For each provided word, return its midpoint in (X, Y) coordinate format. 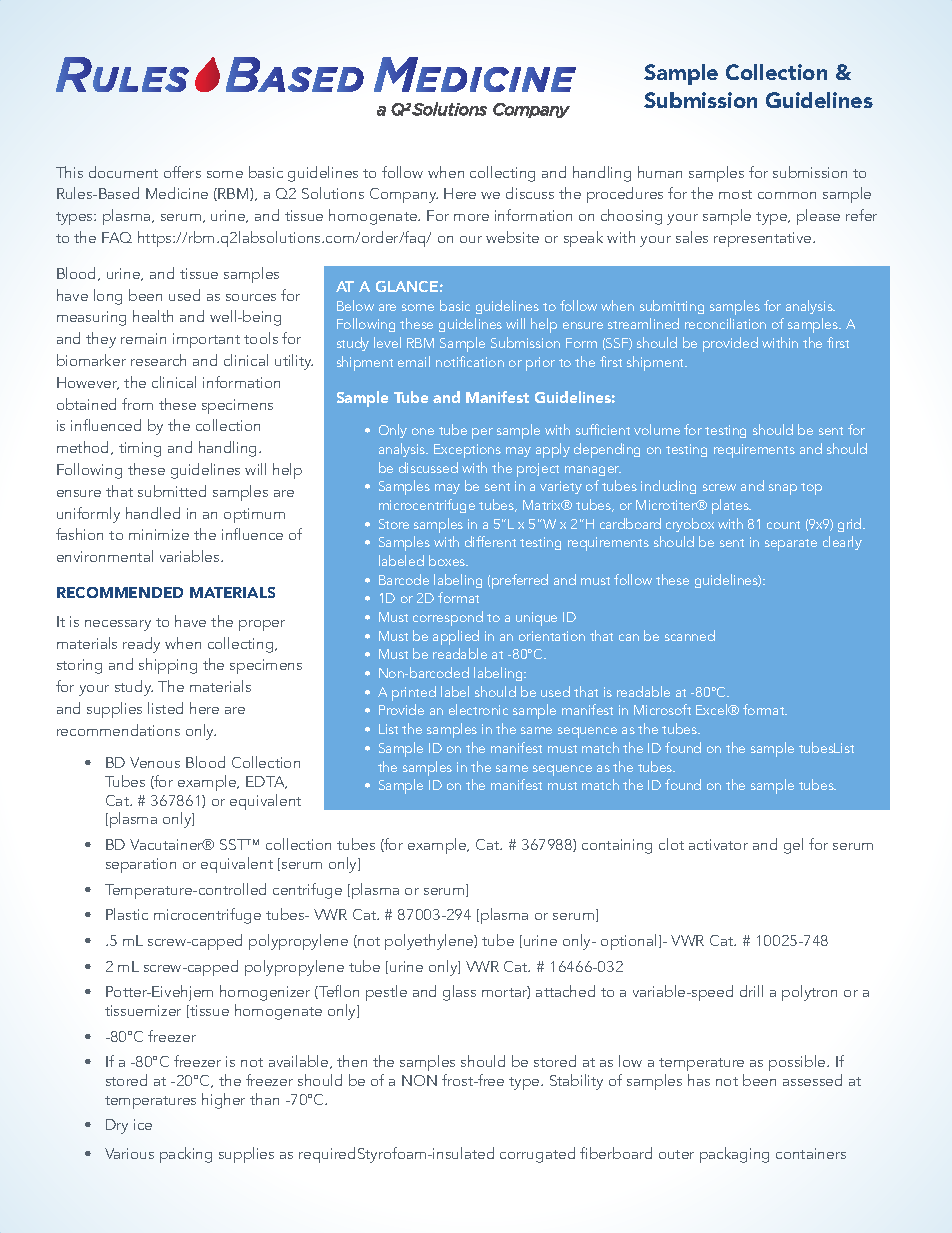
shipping (168, 666)
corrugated (537, 1155)
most (735, 194)
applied (456, 637)
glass (459, 993)
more (471, 217)
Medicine (177, 193)
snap (783, 489)
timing (140, 449)
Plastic (127, 914)
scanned (690, 635)
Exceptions (467, 451)
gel (793, 846)
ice (143, 1124)
